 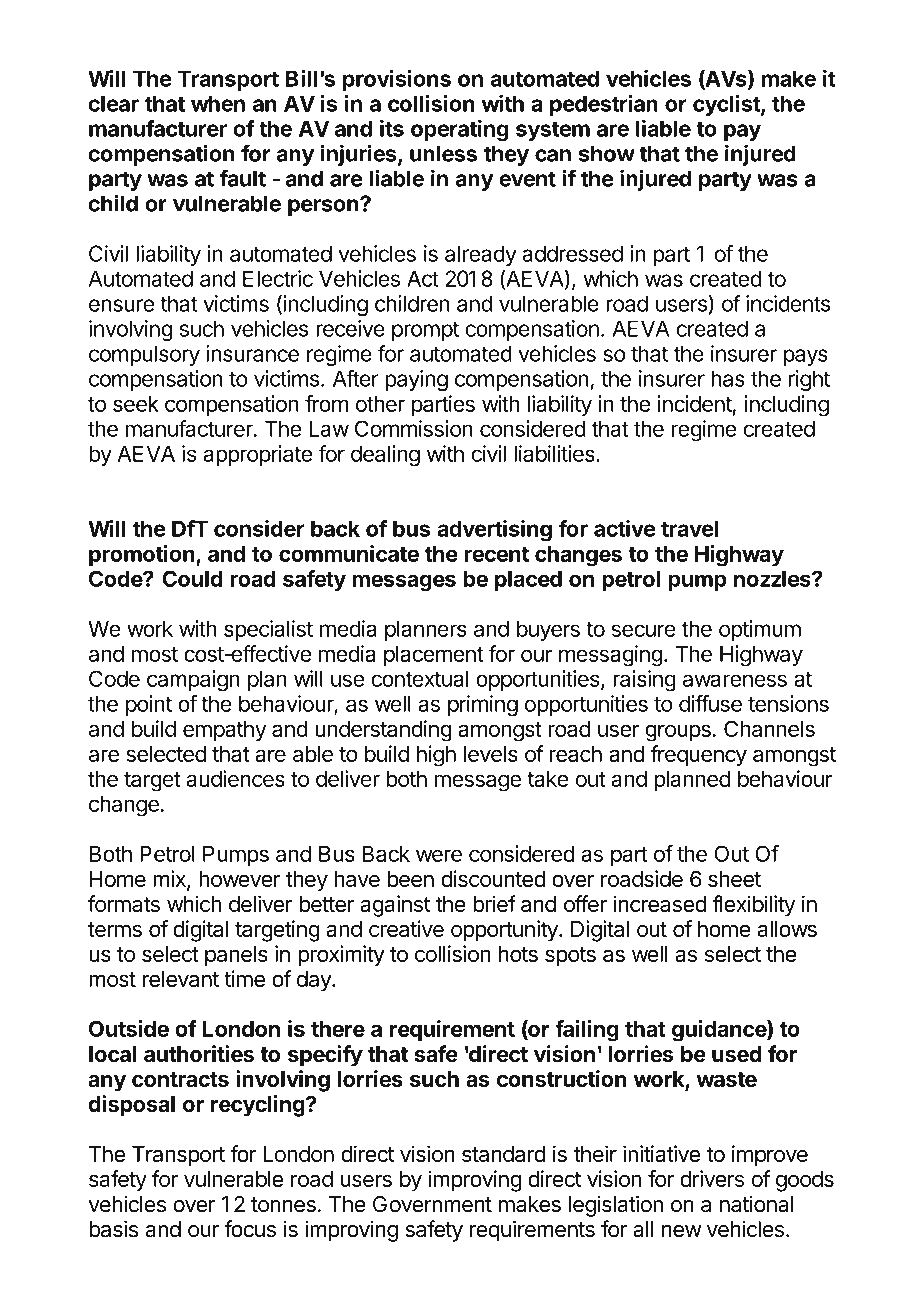 I want to click on show, so click(x=607, y=153).
